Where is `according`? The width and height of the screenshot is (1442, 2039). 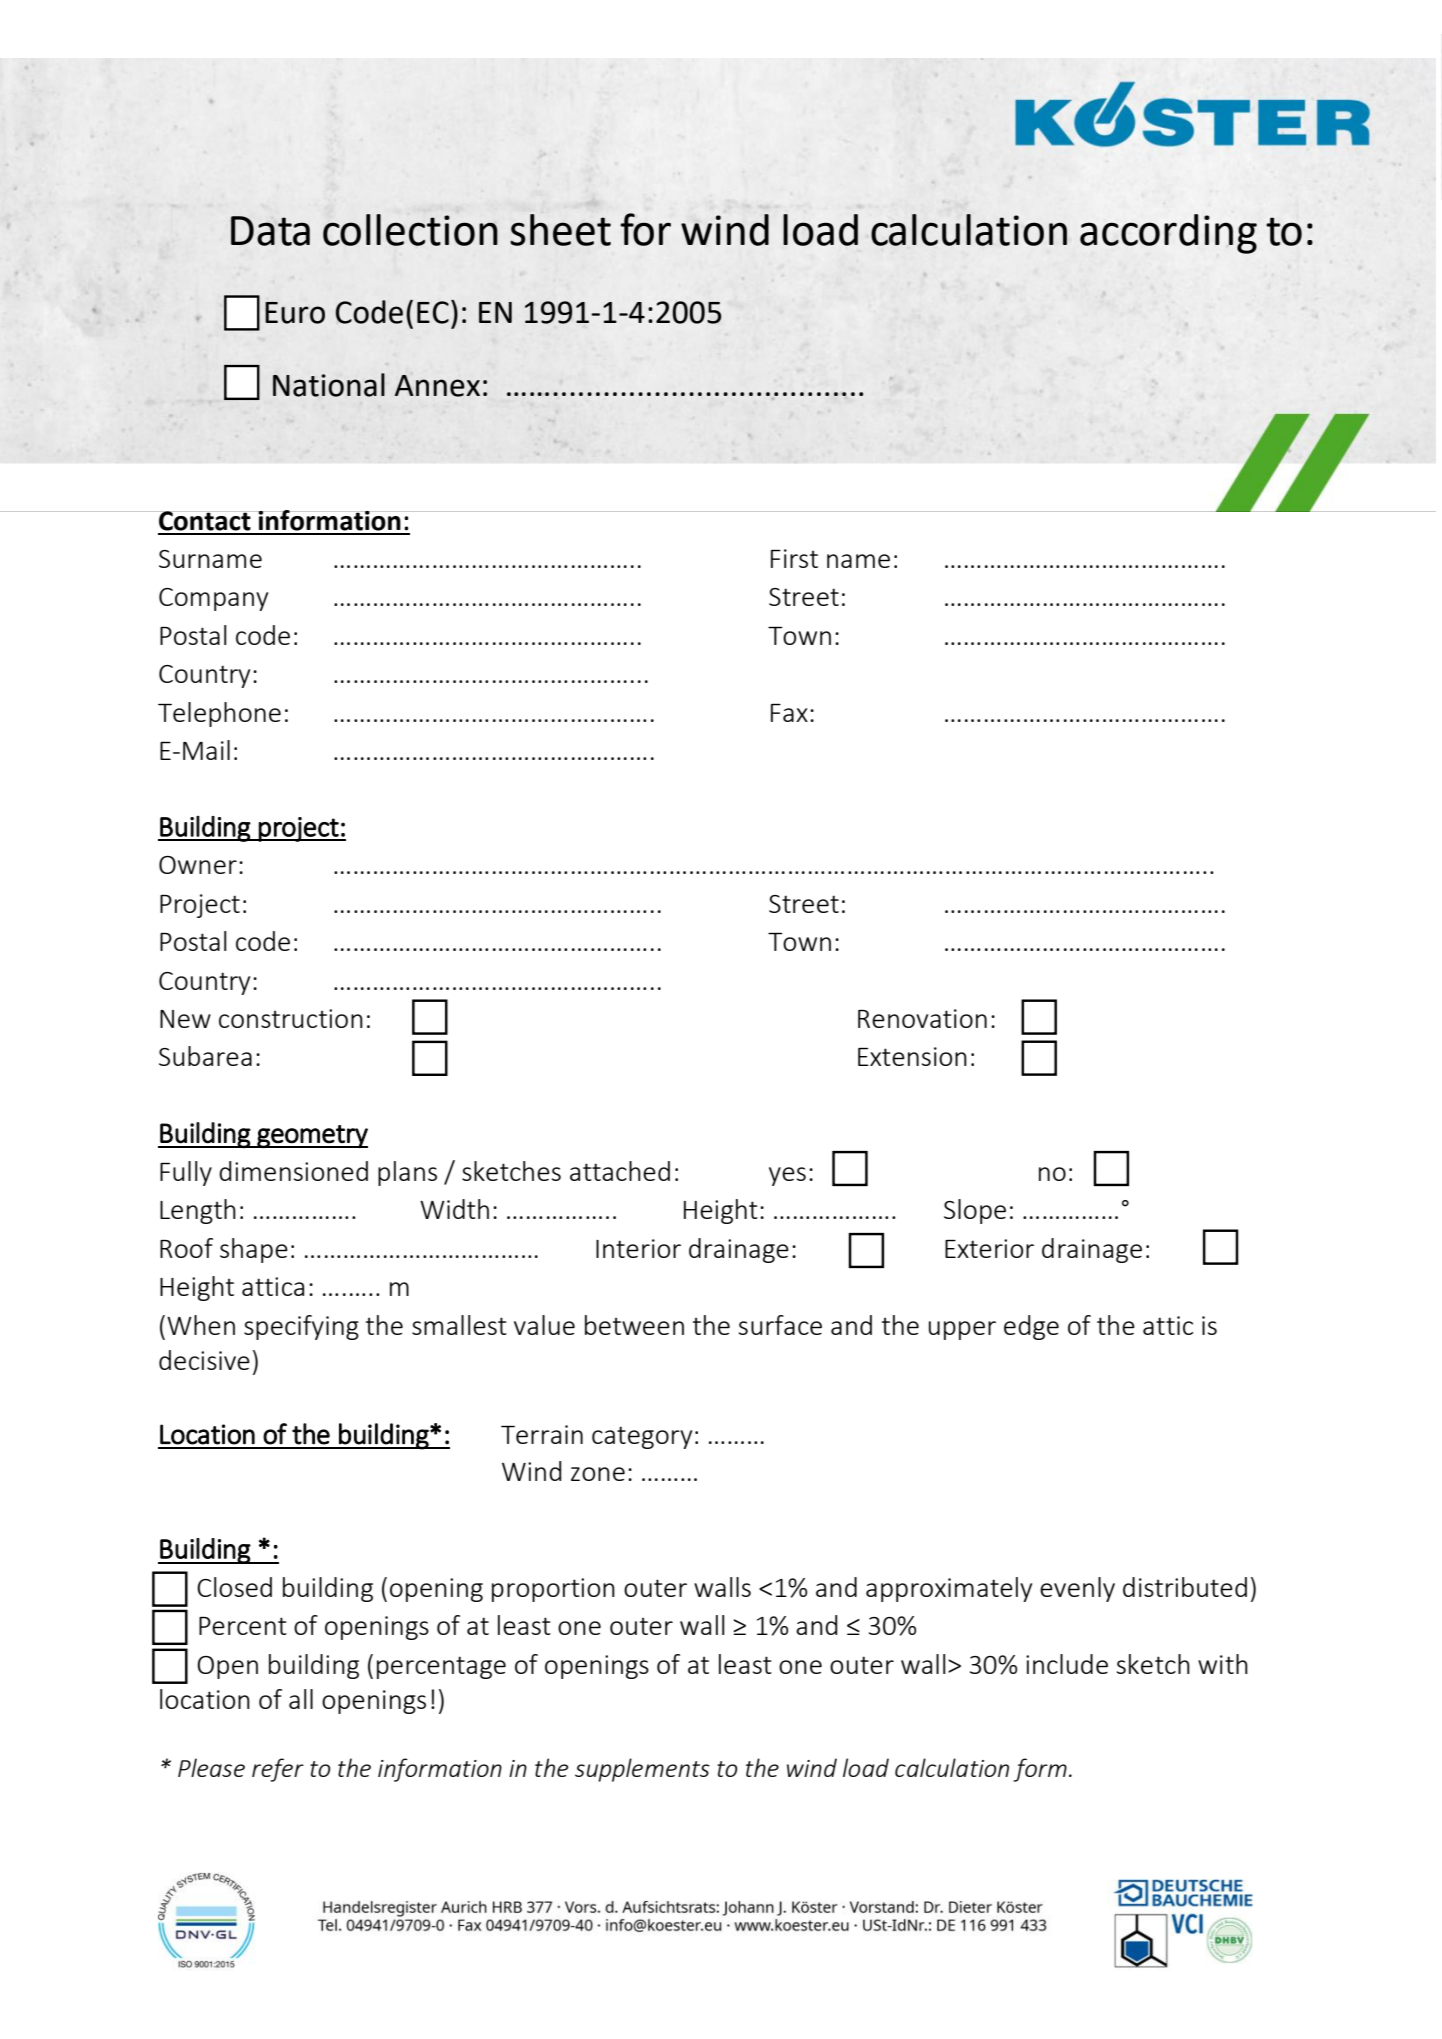
according is located at coordinates (1168, 234).
